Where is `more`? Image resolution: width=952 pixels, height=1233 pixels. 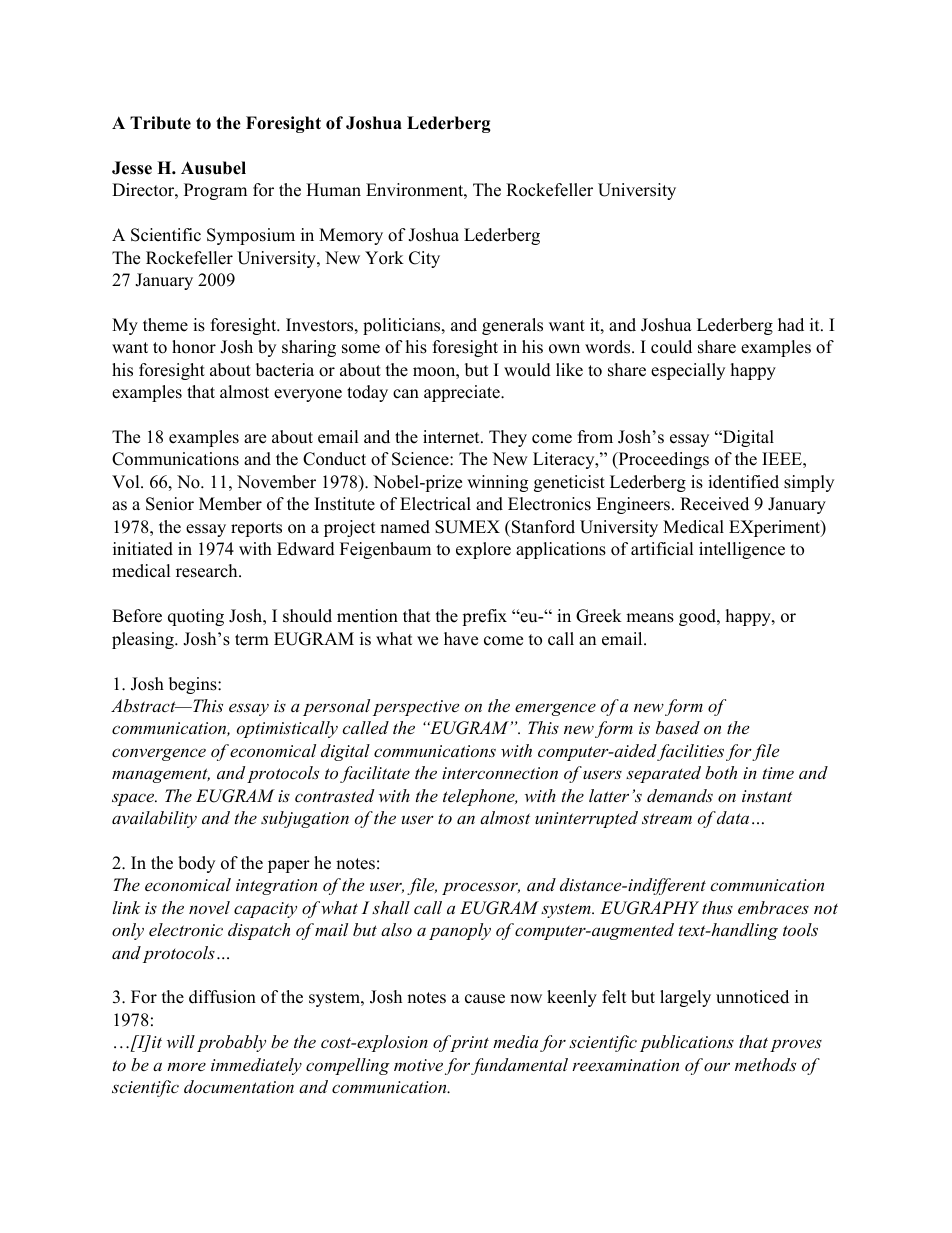 more is located at coordinates (186, 1066).
